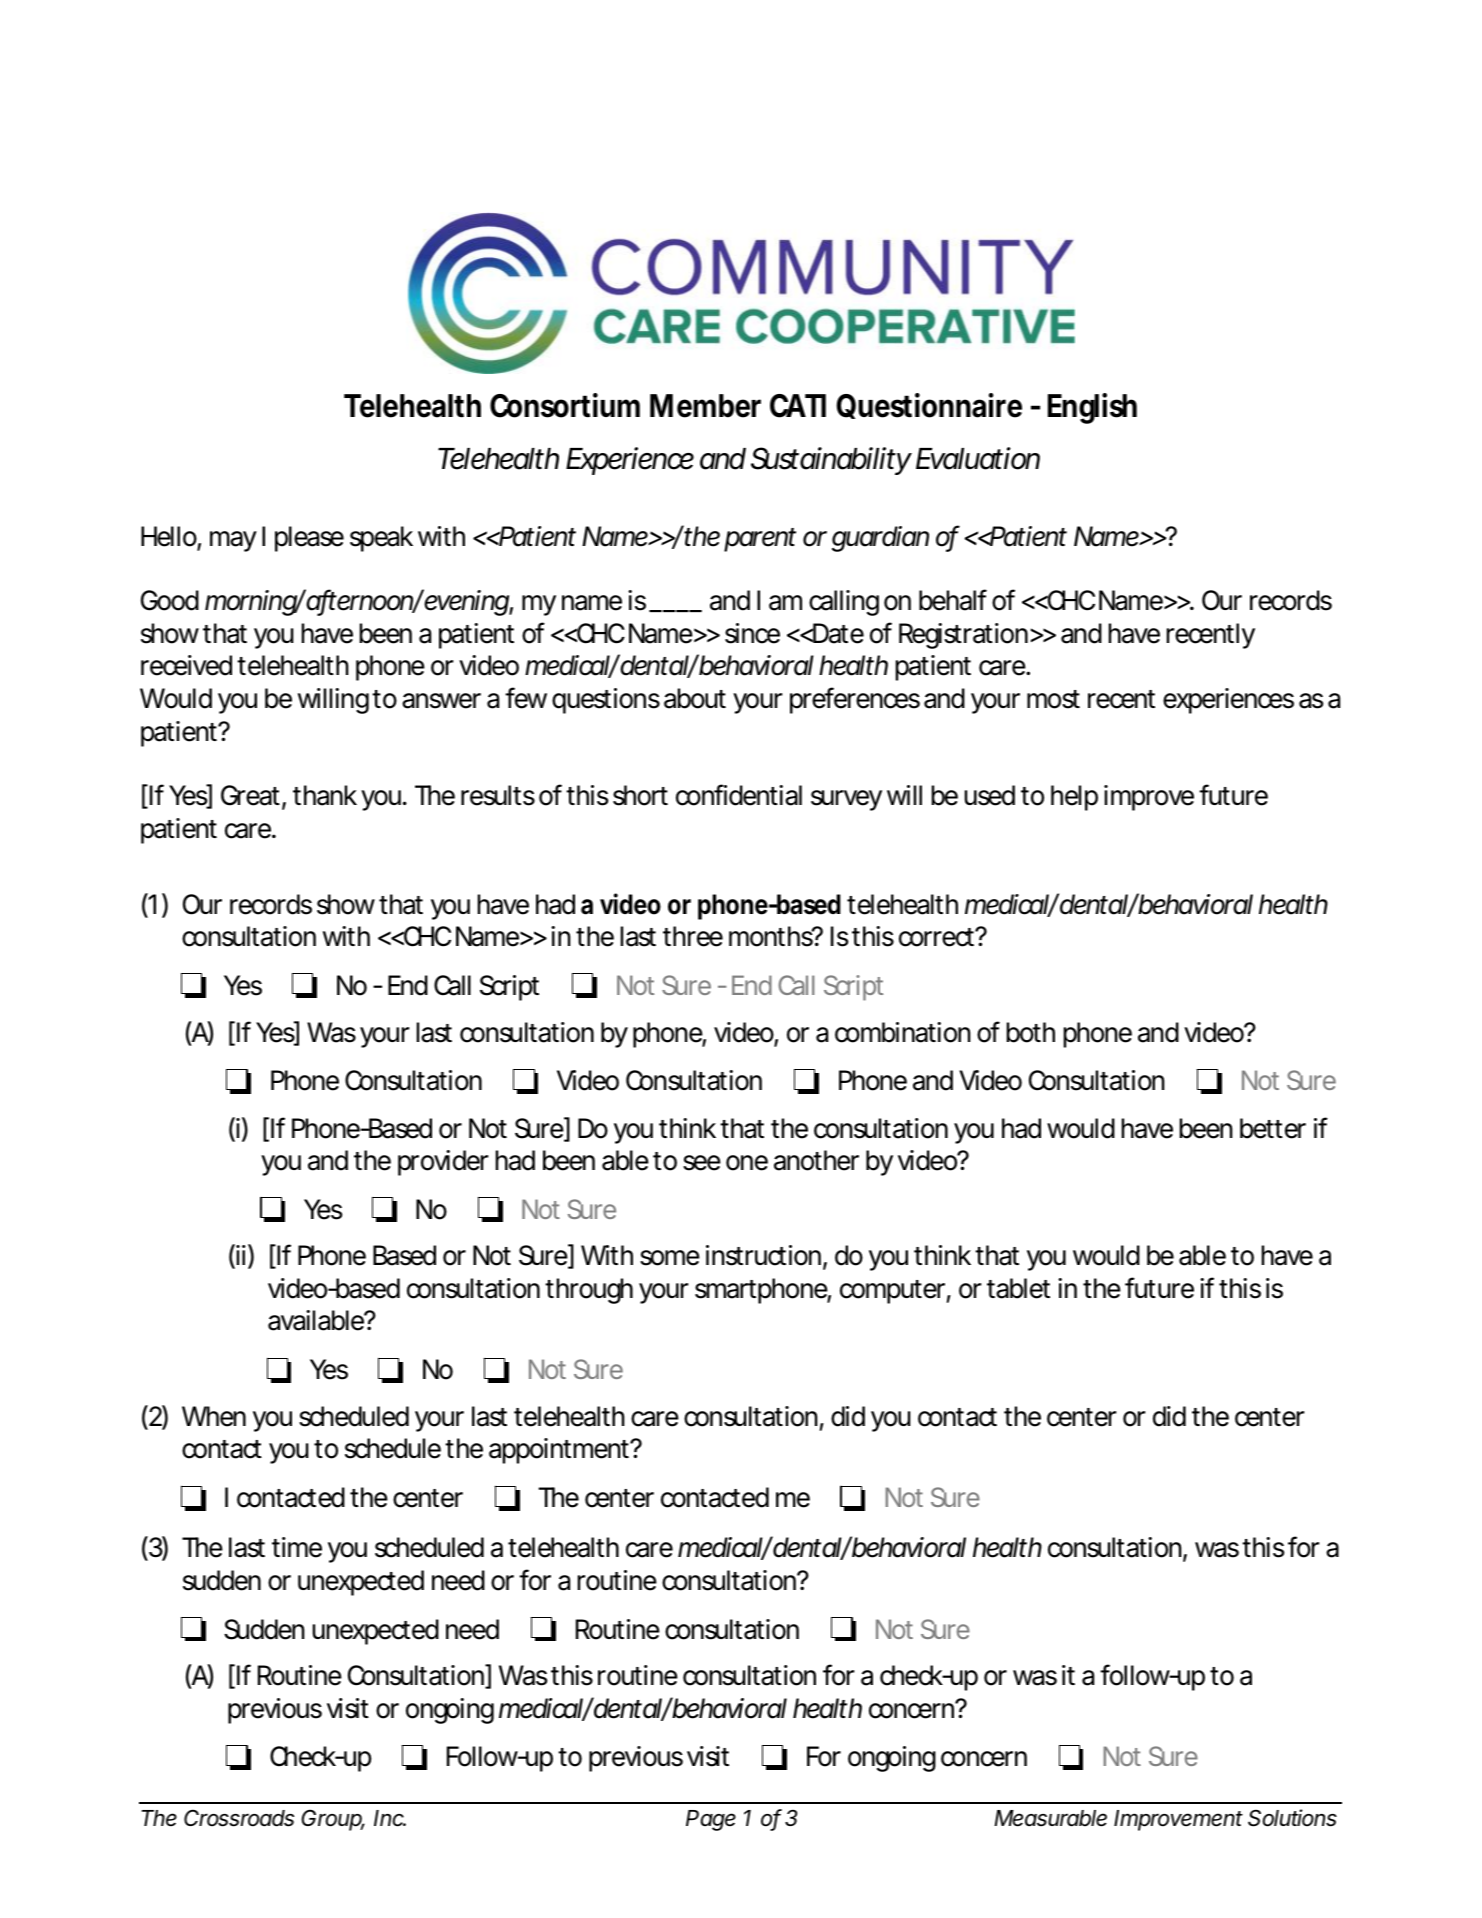 This image has width=1482, height=1918. What do you see at coordinates (1092, 408) in the image?
I see `English` at bounding box center [1092, 408].
